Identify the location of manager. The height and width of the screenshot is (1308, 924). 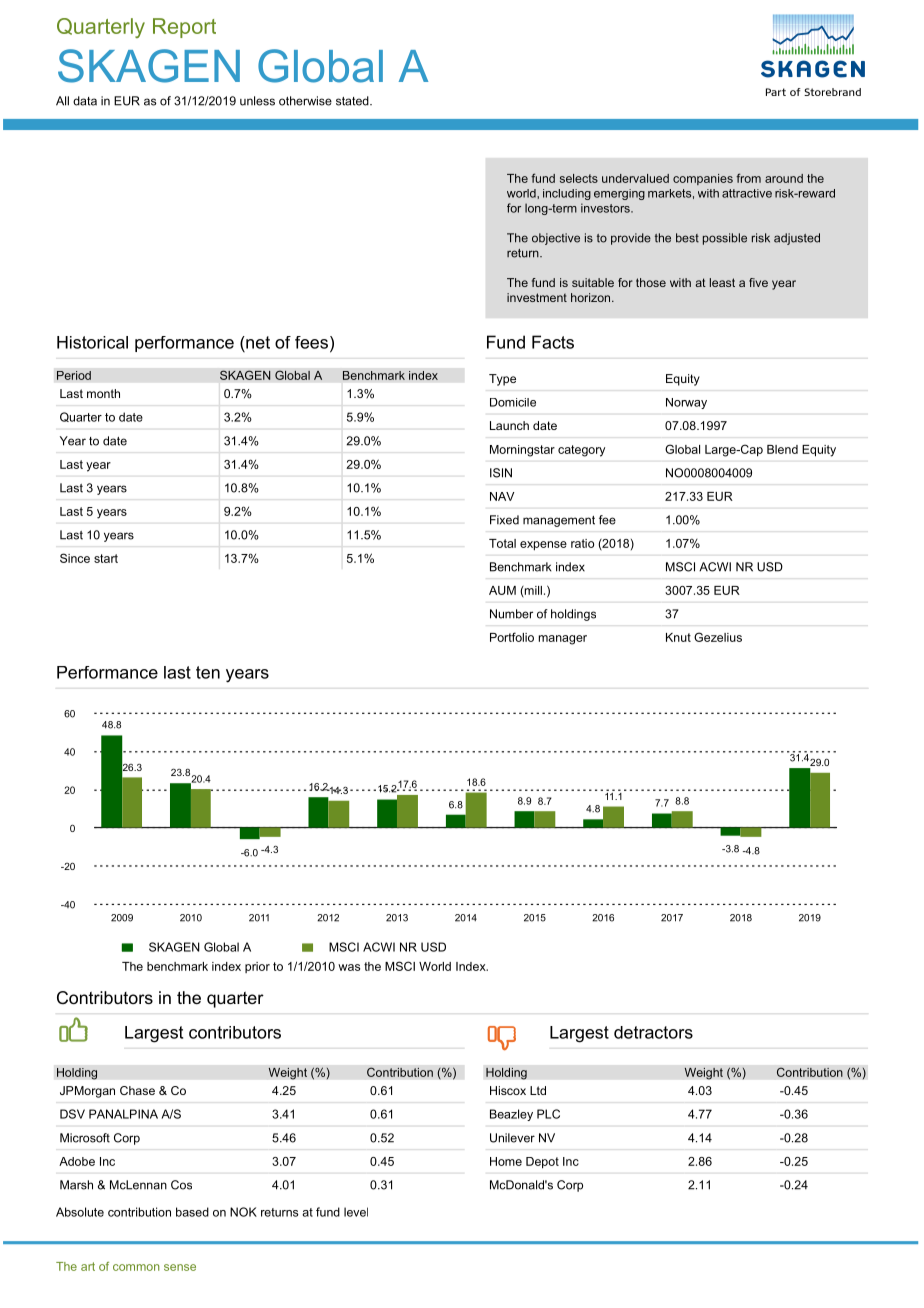
(563, 640).
